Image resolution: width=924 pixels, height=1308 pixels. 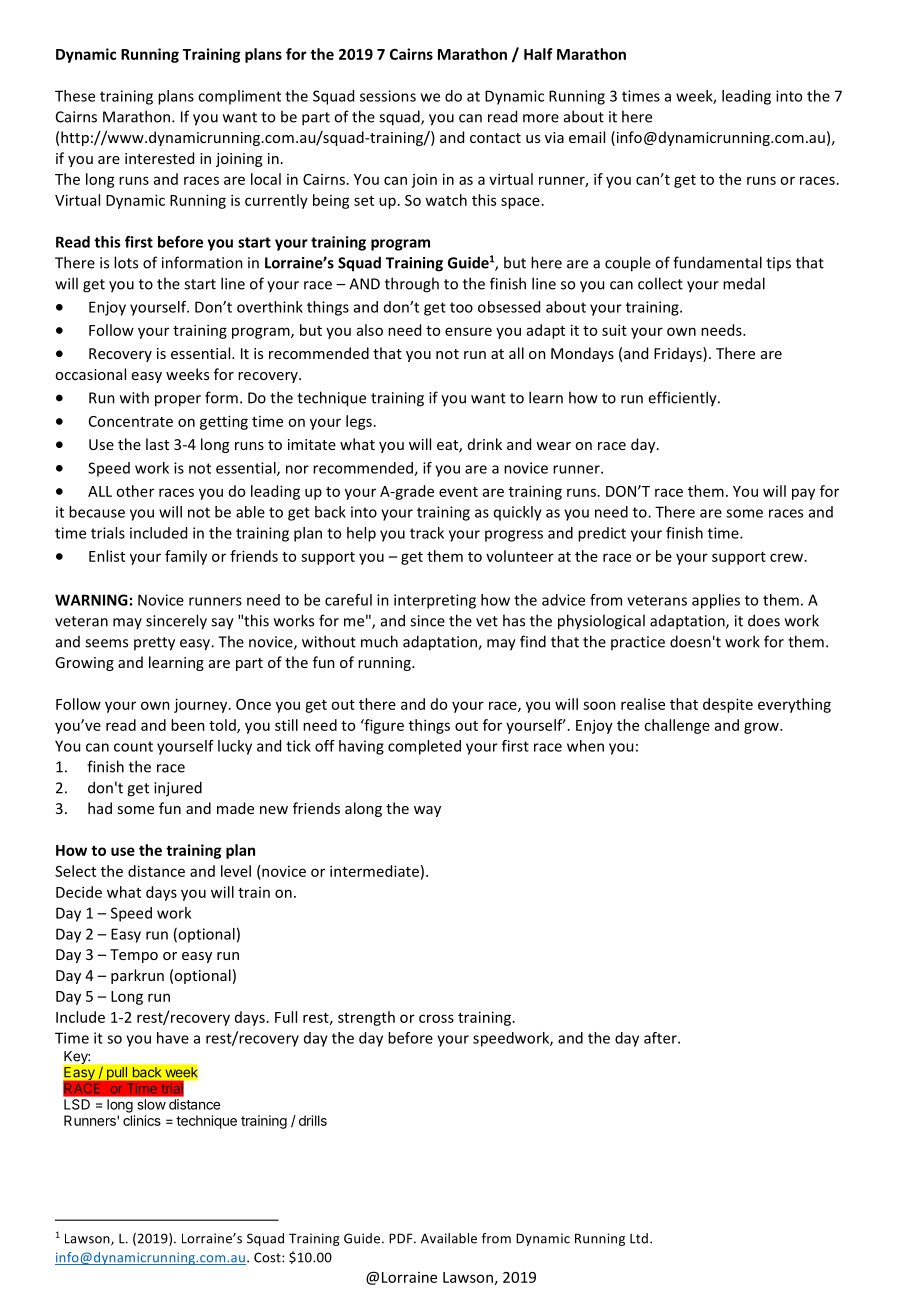 I want to click on efficiently, so click(x=683, y=399).
